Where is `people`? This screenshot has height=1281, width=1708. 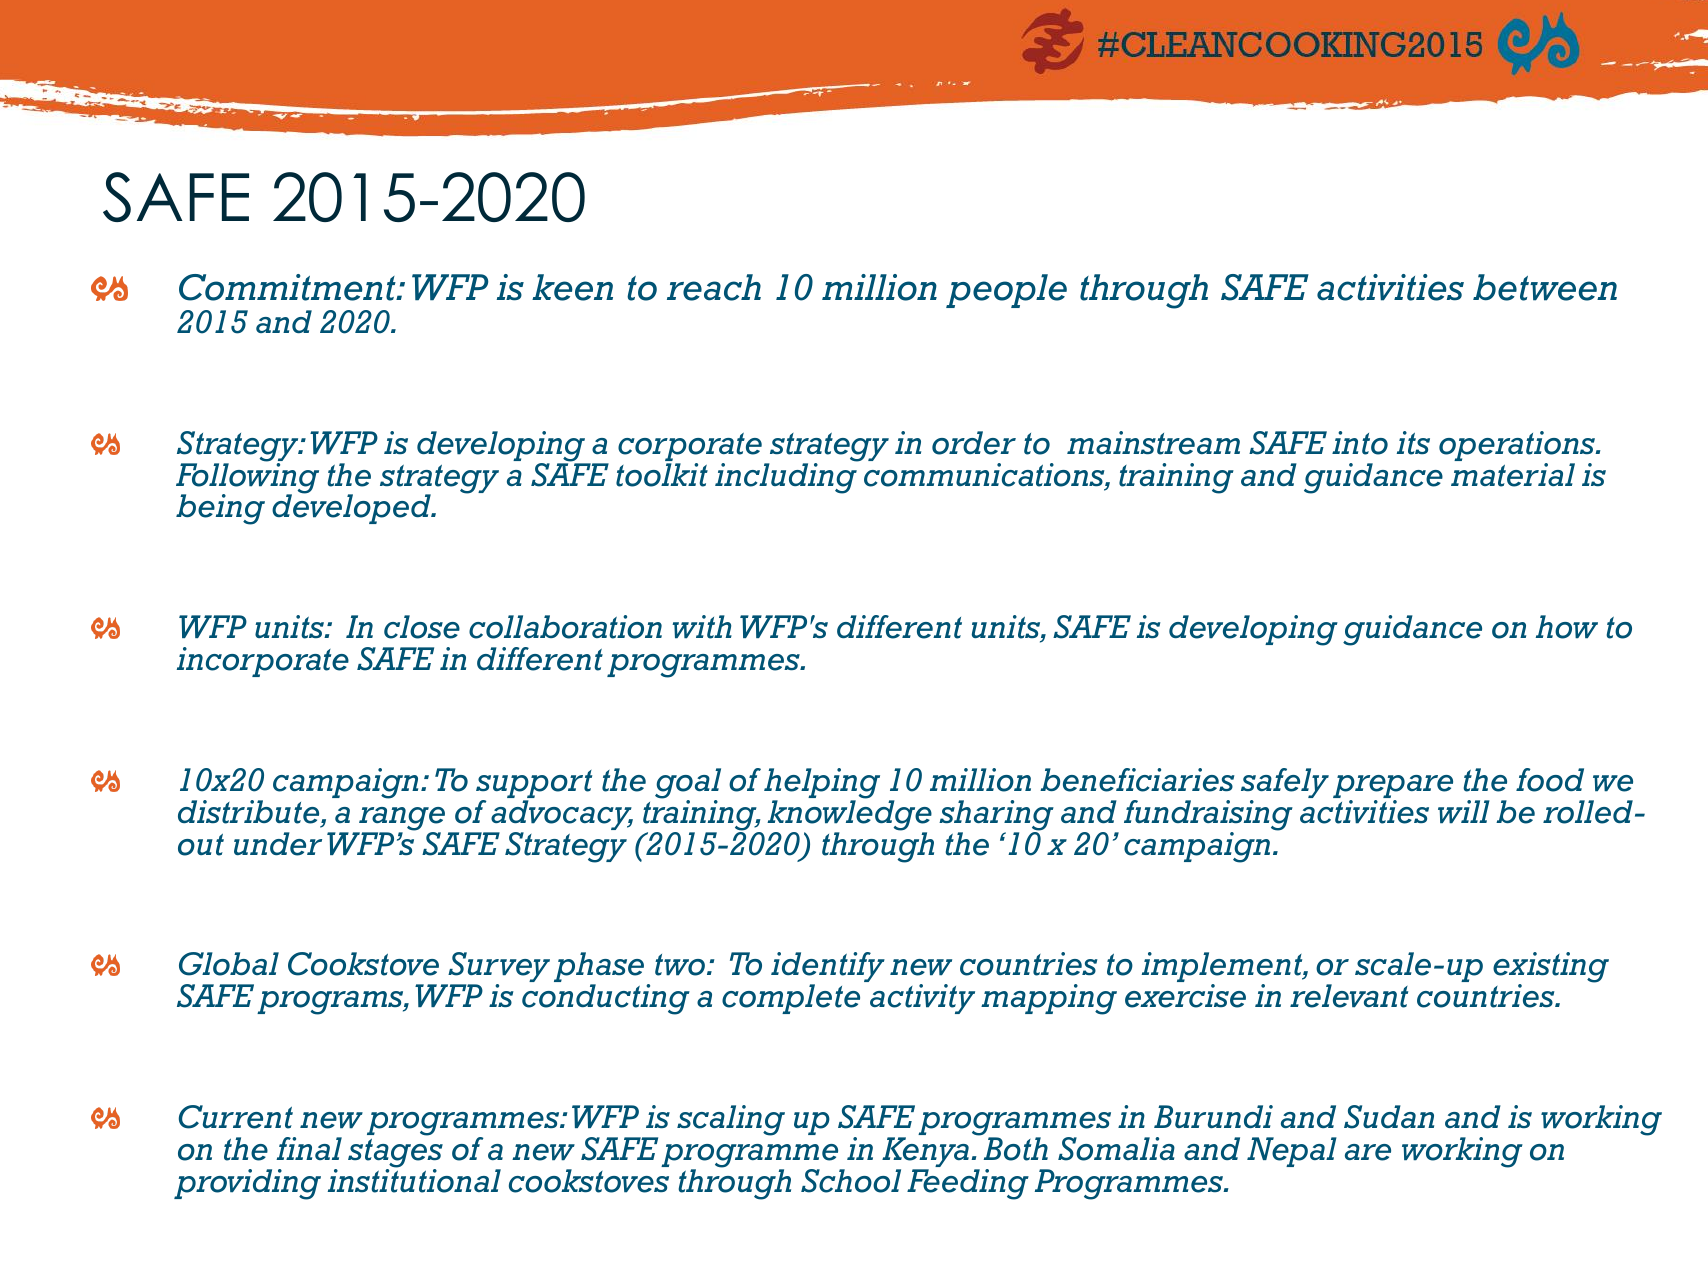
people is located at coordinates (1006, 291).
